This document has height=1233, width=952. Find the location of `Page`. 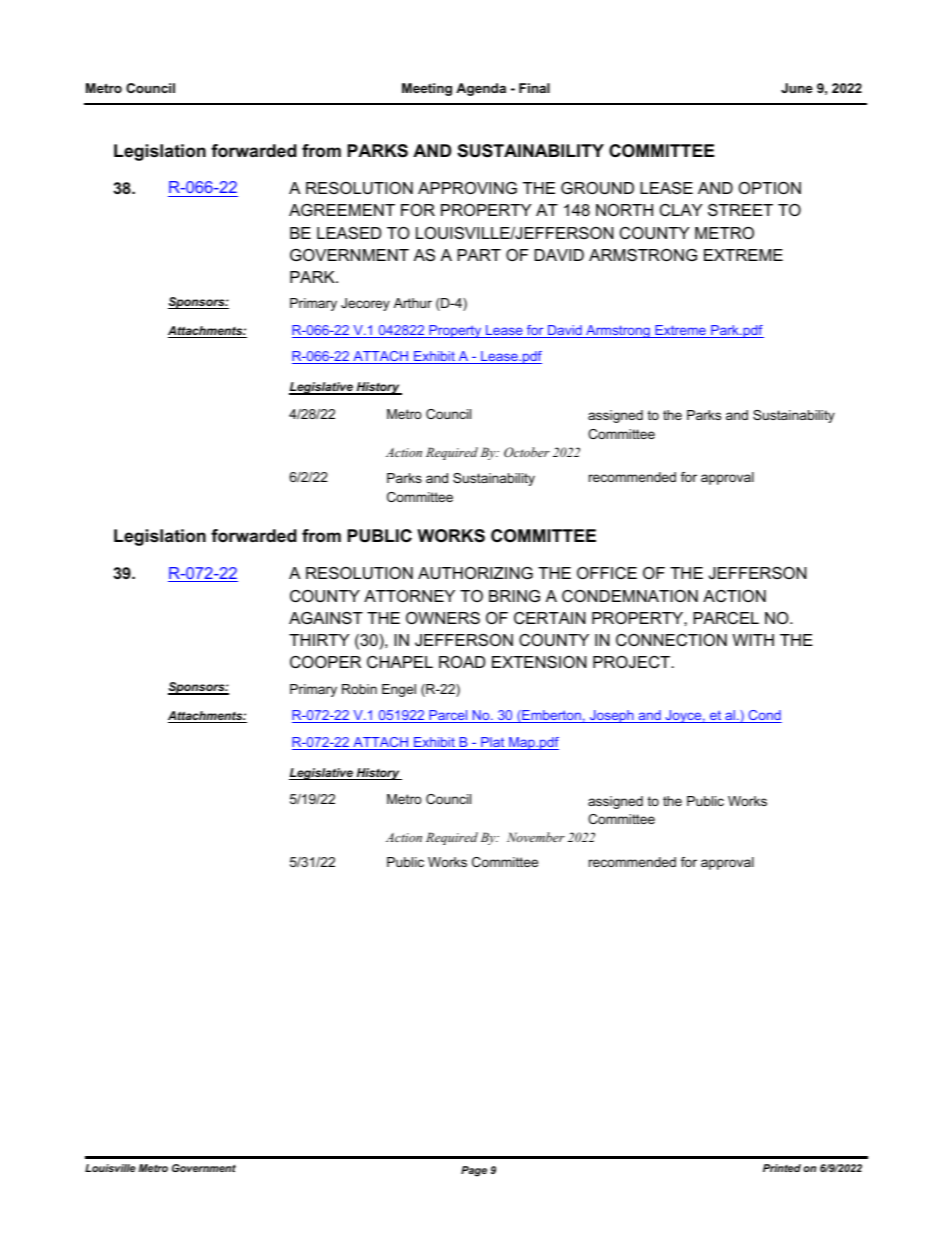

Page is located at coordinates (474, 1171).
